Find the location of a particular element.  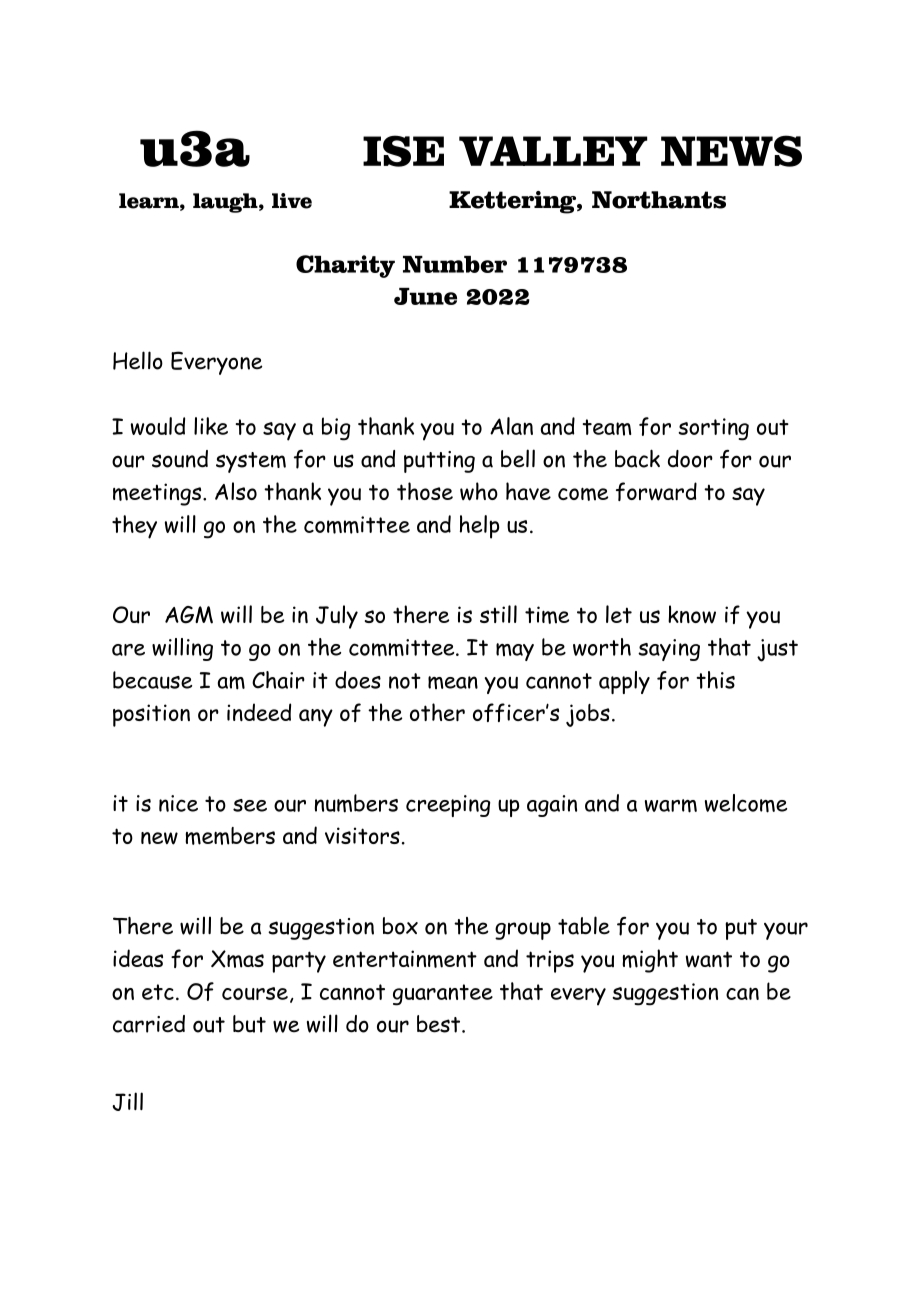

live is located at coordinates (292, 201).
